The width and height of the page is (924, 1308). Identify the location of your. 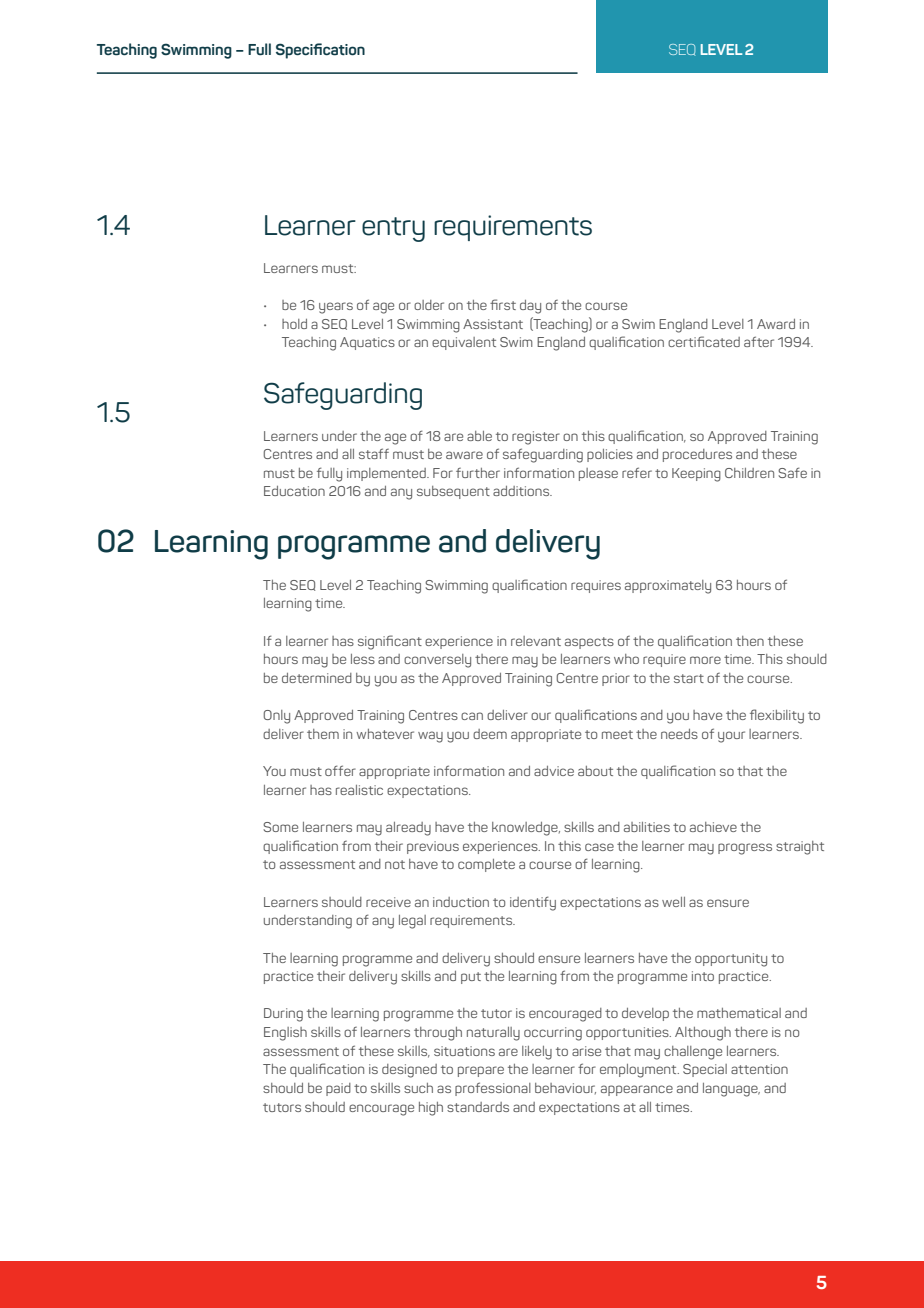
(731, 737).
